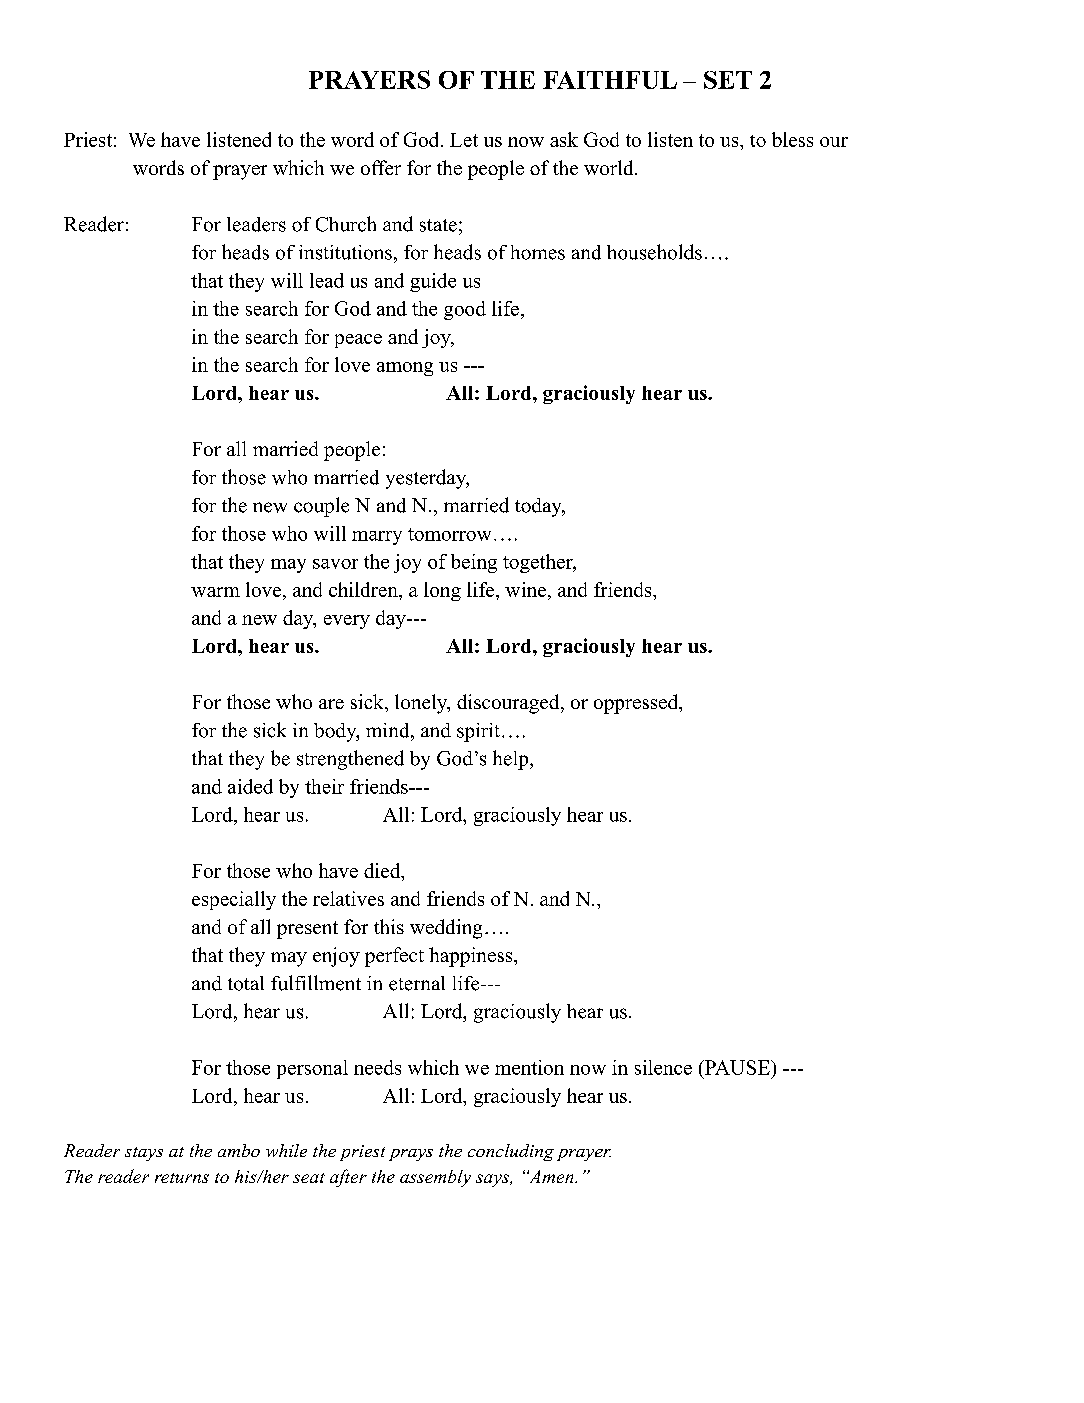 The height and width of the screenshot is (1403, 1084). I want to click on offer, so click(381, 167).
